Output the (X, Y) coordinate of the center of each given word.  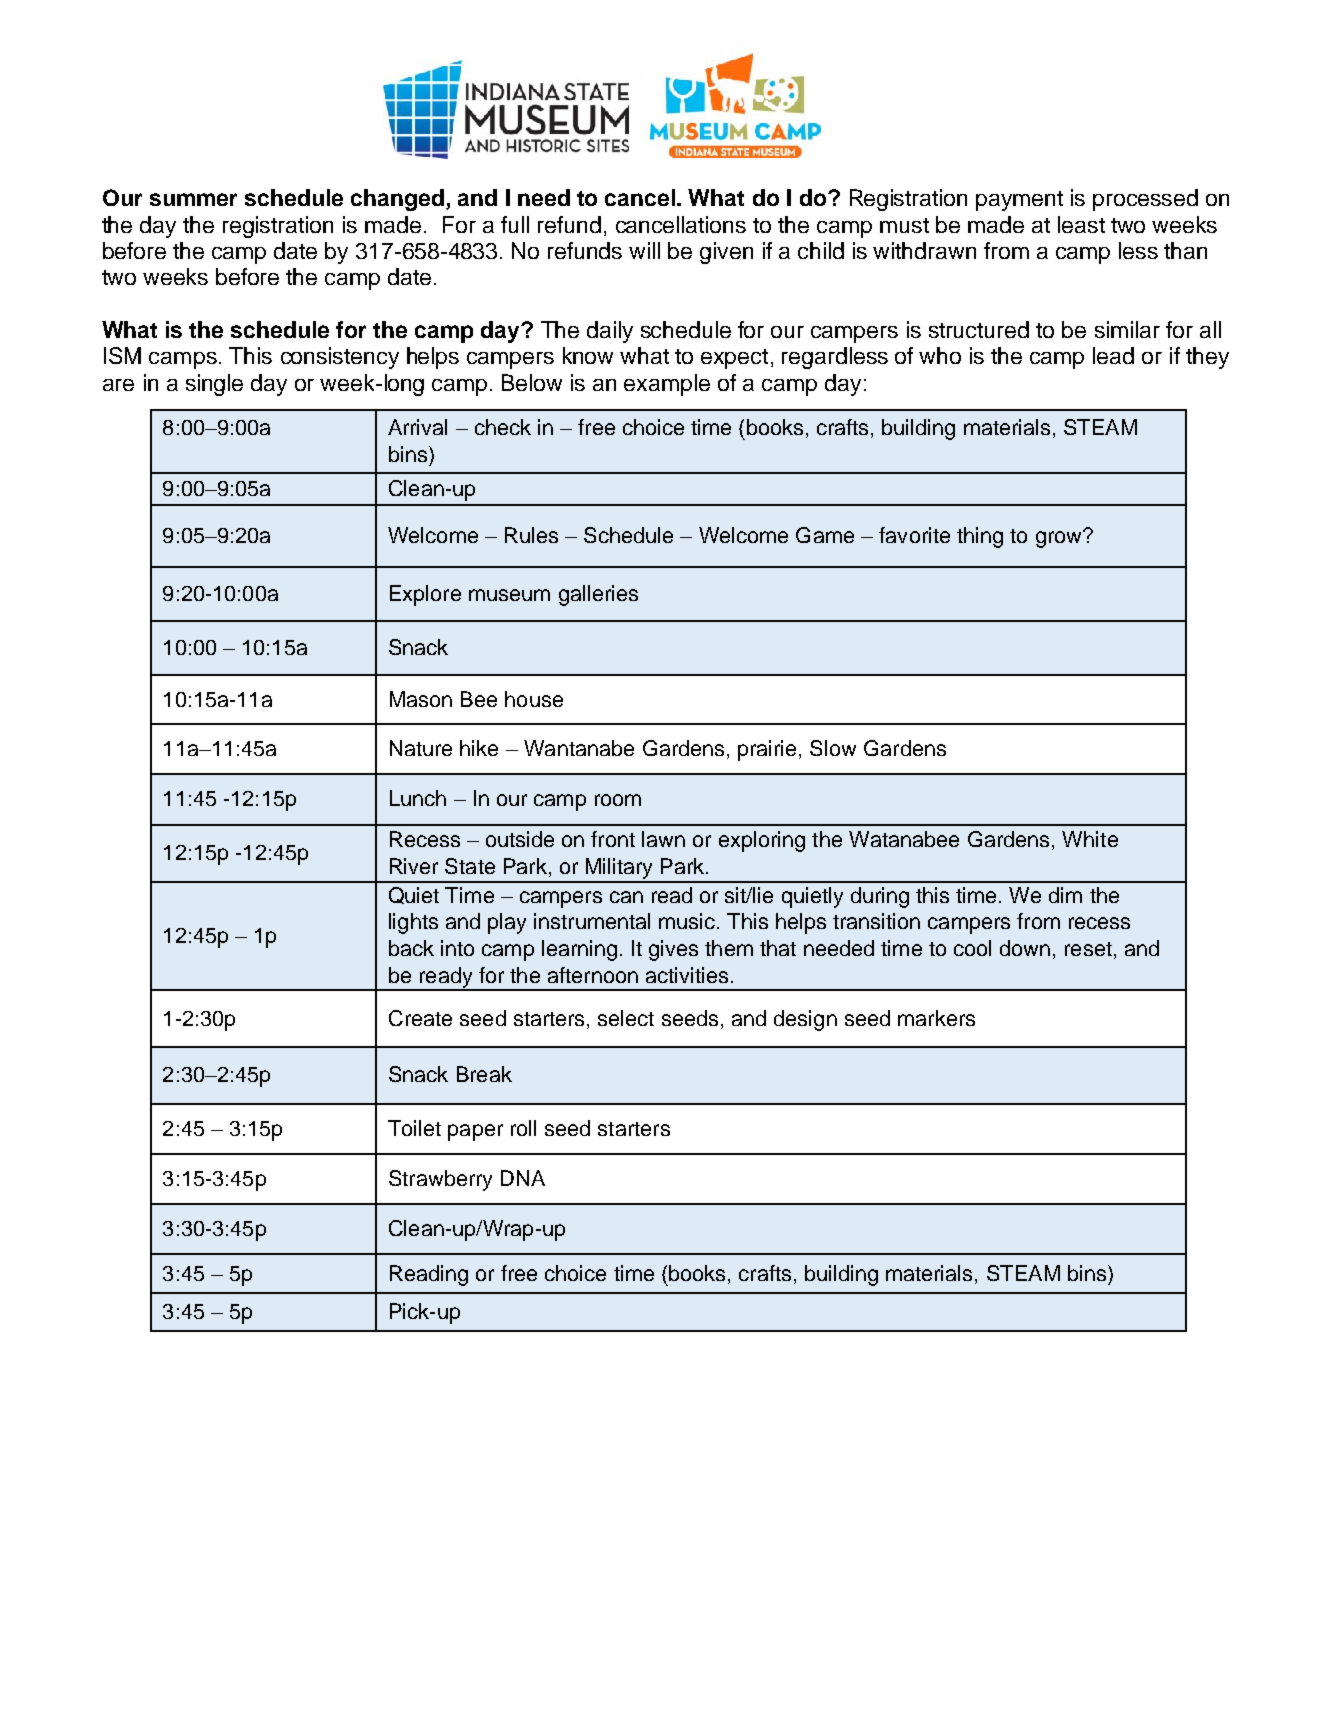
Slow (833, 748)
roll (523, 1128)
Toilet (414, 1128)
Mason (421, 699)
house (534, 699)
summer (193, 199)
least (1081, 224)
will (644, 250)
